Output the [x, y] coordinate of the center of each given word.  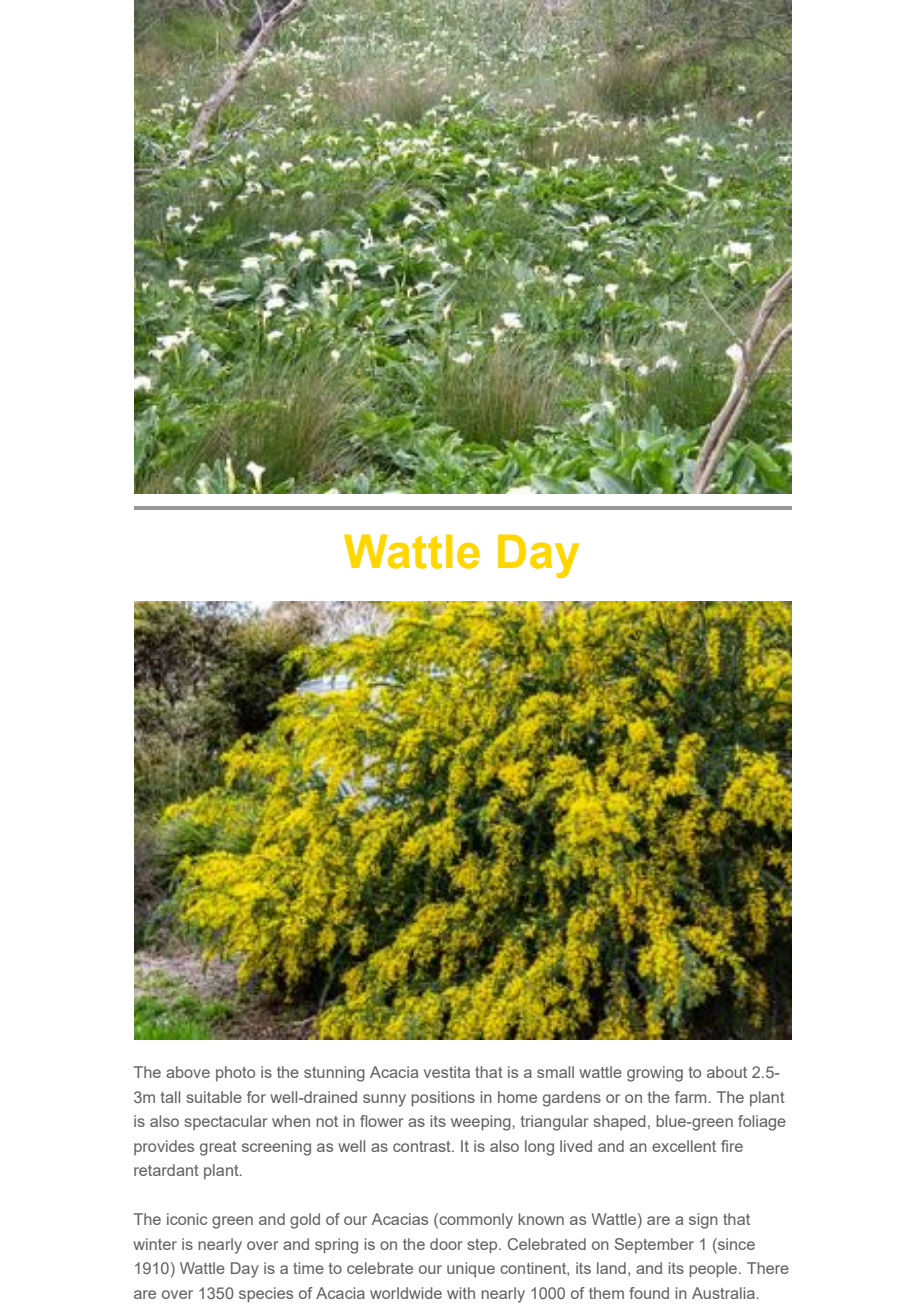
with [461, 1293]
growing [655, 1074]
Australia [723, 1293]
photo [235, 1073]
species [266, 1295]
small [555, 1072]
